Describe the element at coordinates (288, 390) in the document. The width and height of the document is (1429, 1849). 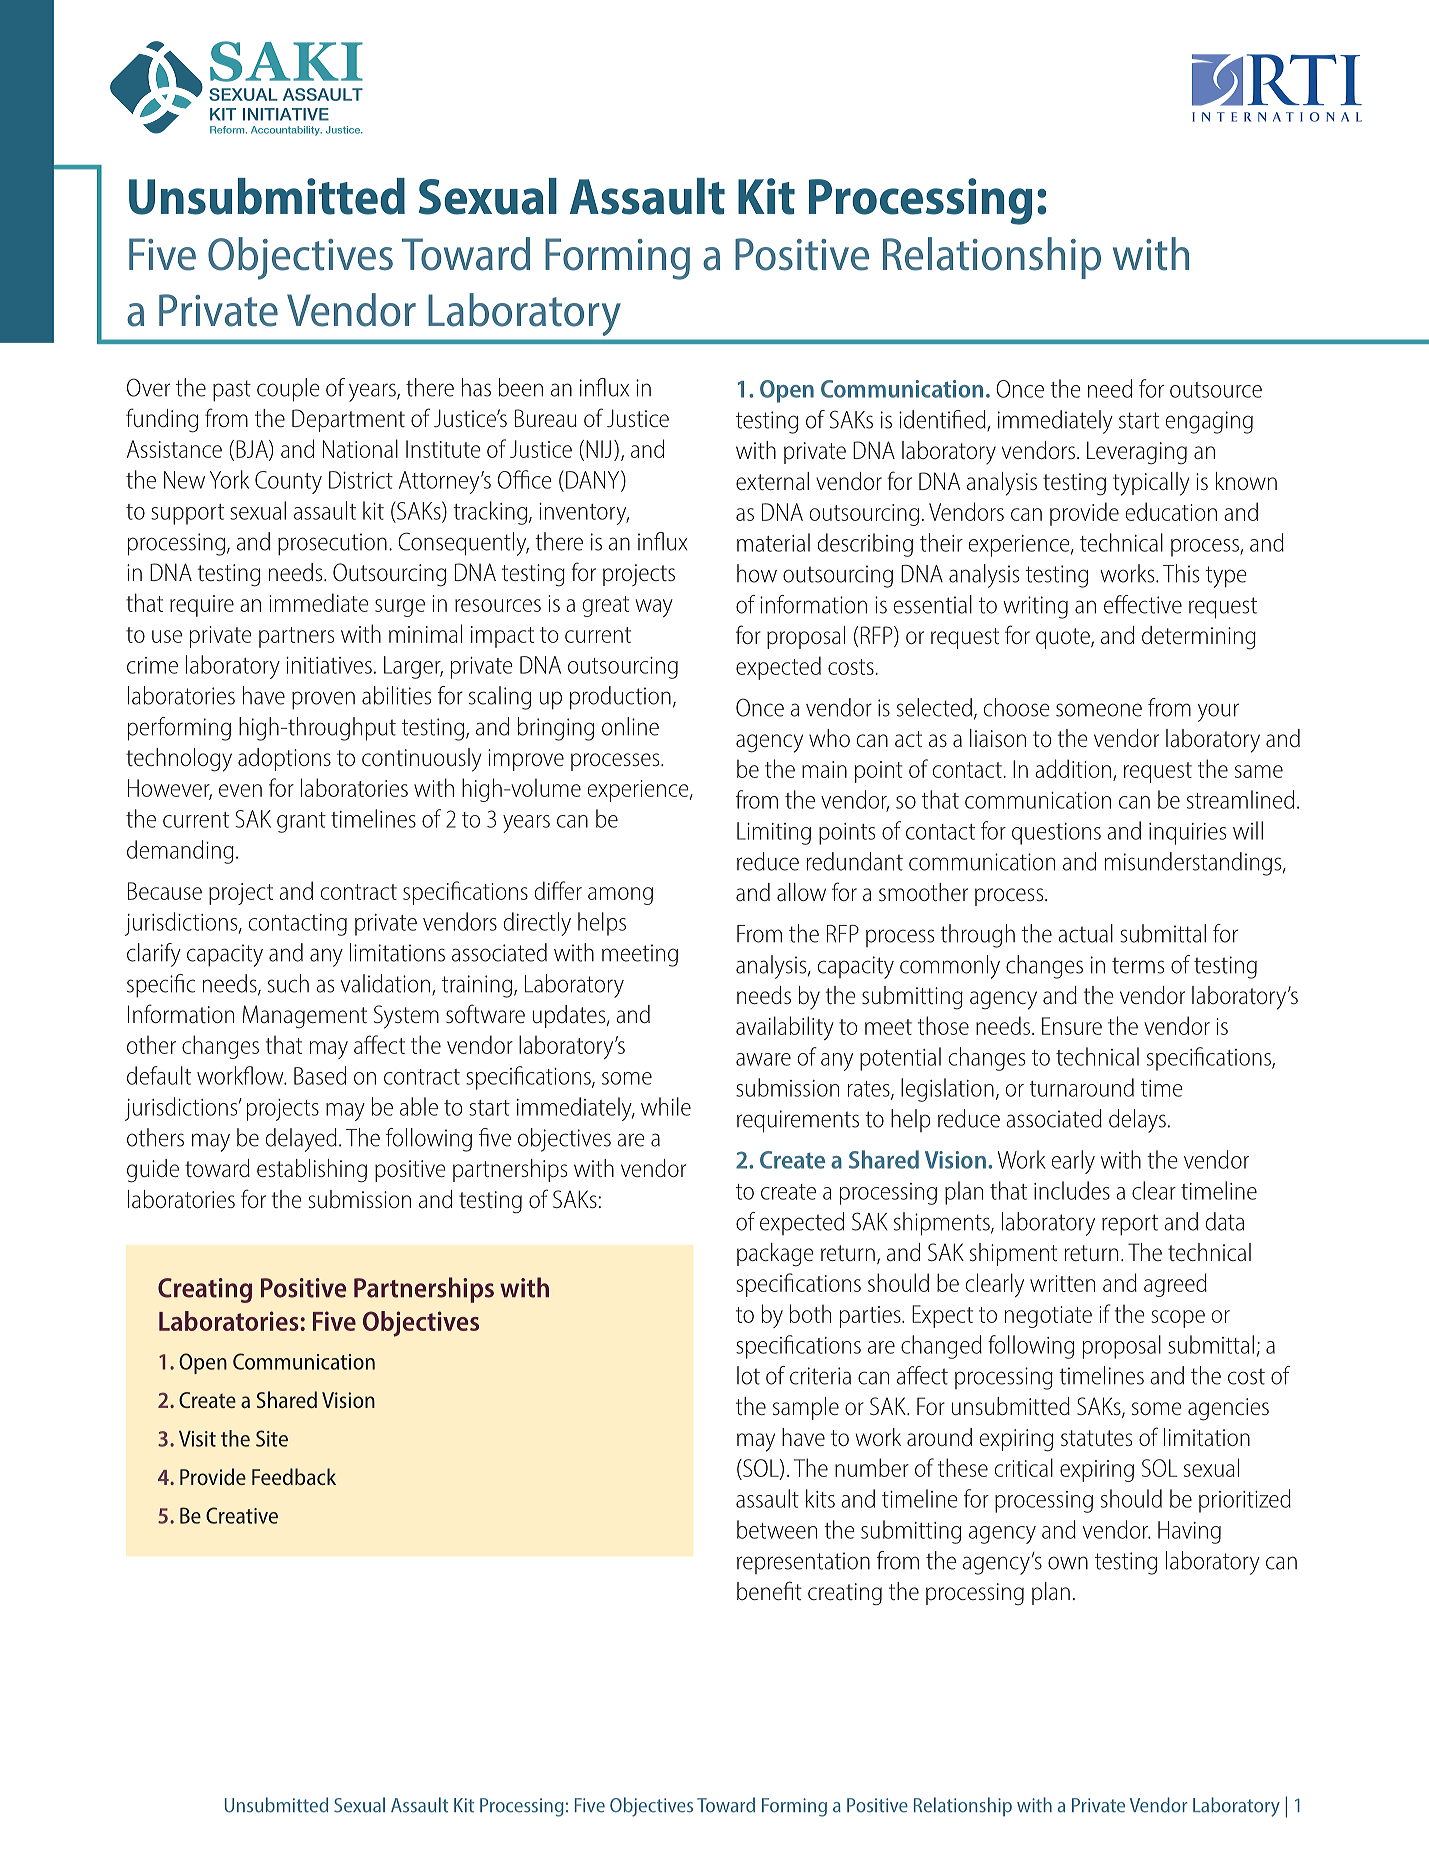
I see `couple` at that location.
